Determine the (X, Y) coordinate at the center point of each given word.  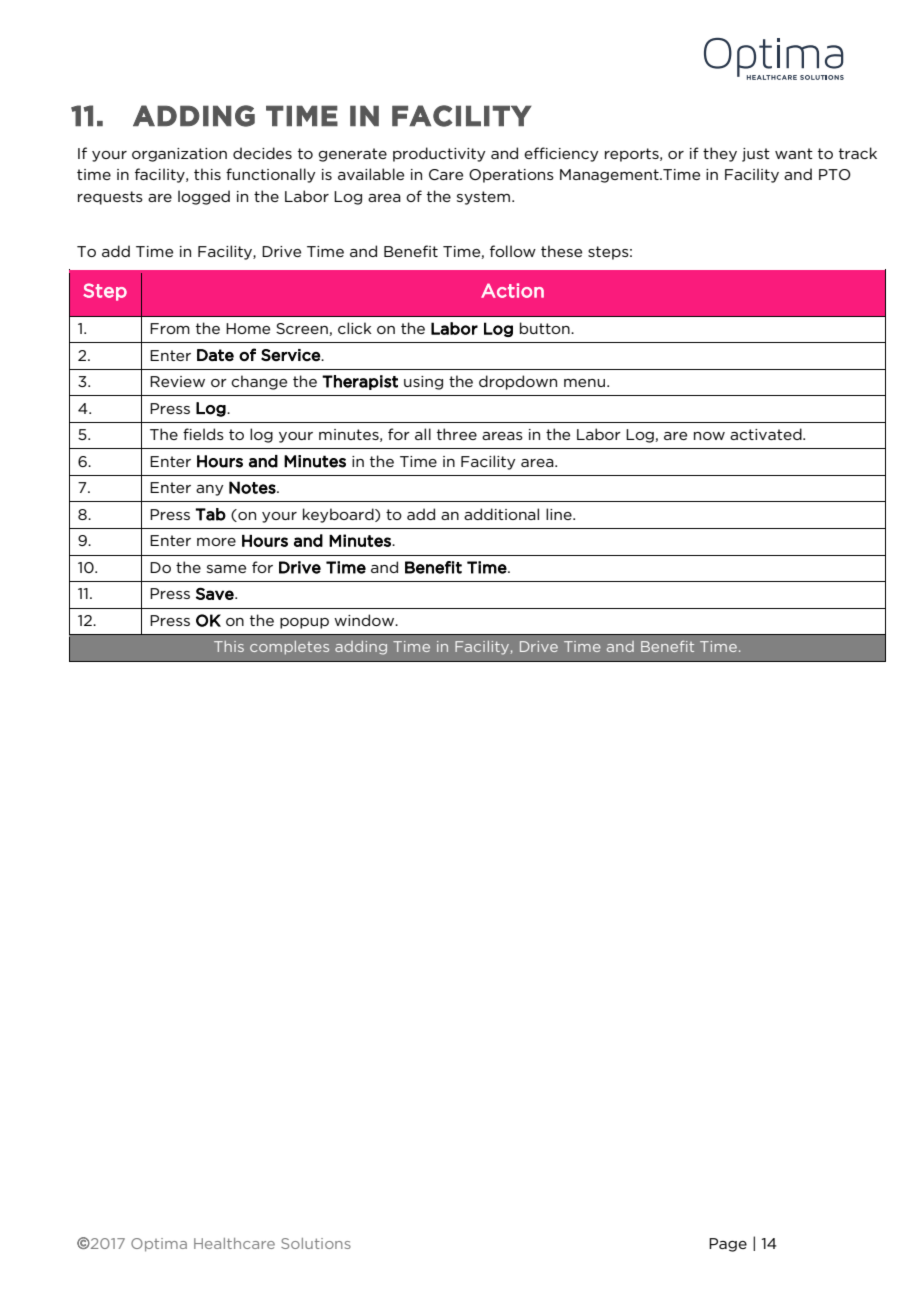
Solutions (316, 1243)
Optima (159, 1245)
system (485, 198)
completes (289, 648)
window (365, 620)
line (560, 514)
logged (204, 197)
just (756, 155)
